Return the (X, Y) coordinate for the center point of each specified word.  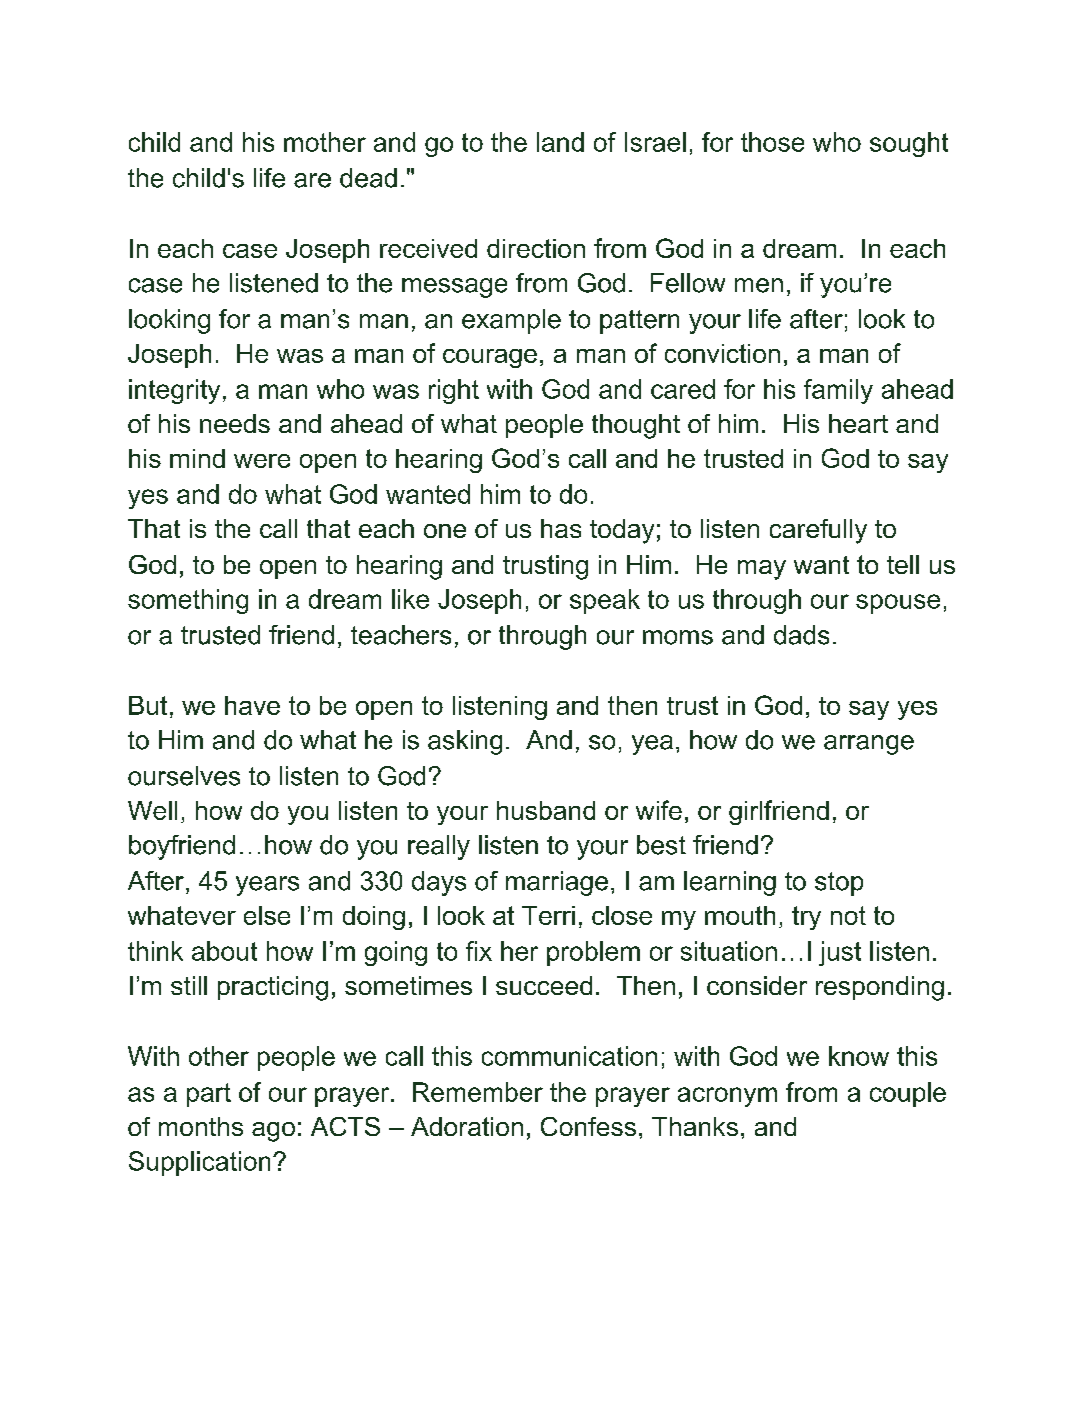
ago (273, 1132)
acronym (727, 1097)
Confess (588, 1126)
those (772, 142)
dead (368, 178)
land (560, 142)
